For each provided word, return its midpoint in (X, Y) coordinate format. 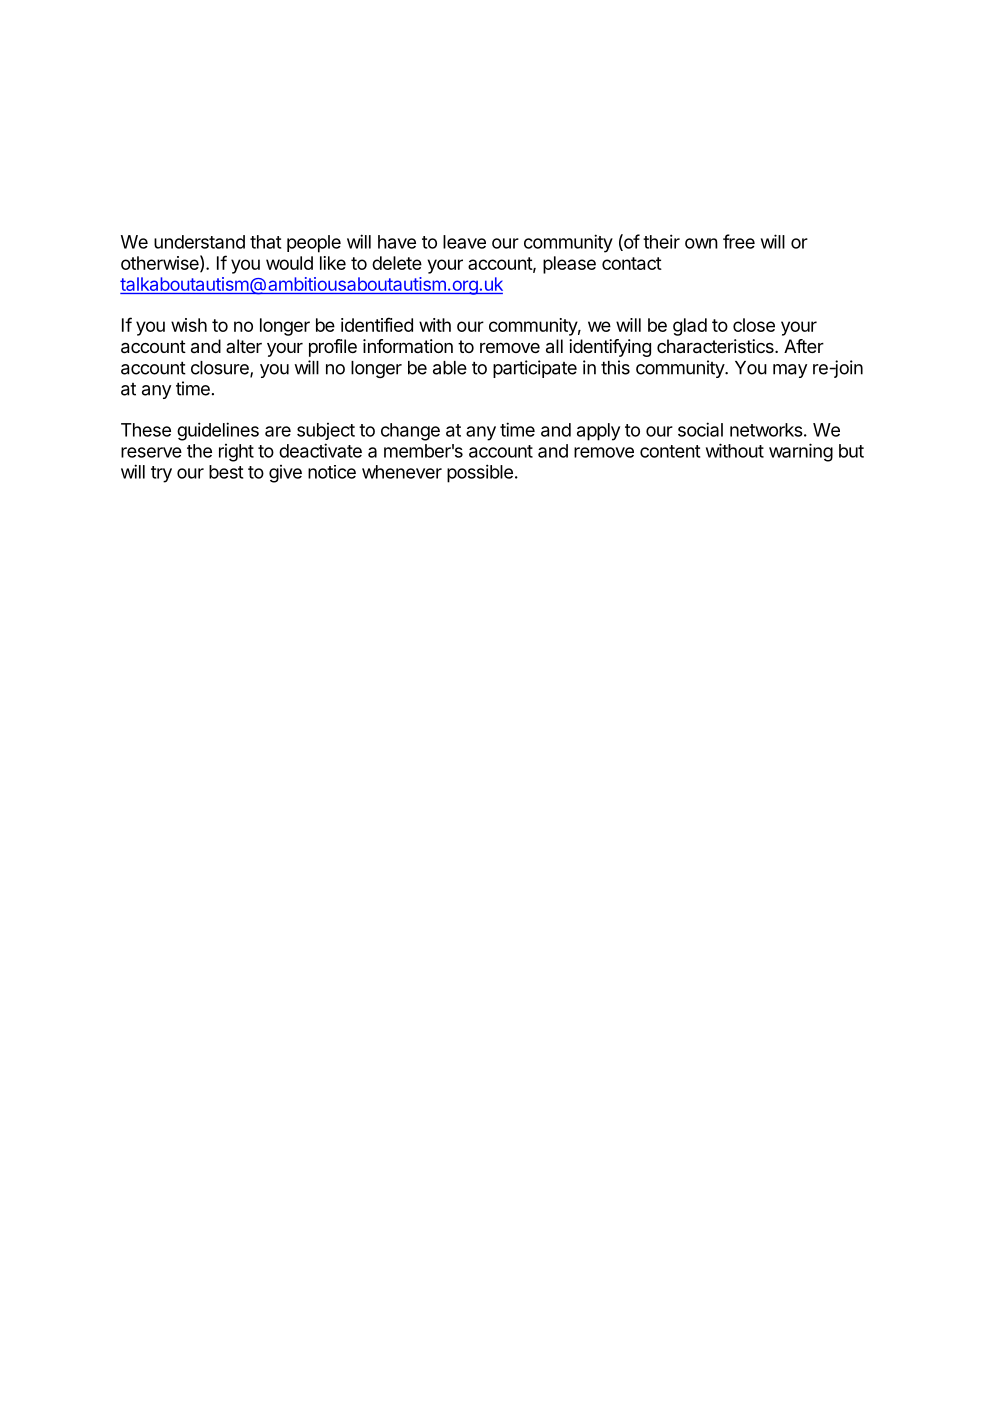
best (226, 472)
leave (464, 242)
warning (801, 452)
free (739, 241)
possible (480, 473)
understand (199, 242)
